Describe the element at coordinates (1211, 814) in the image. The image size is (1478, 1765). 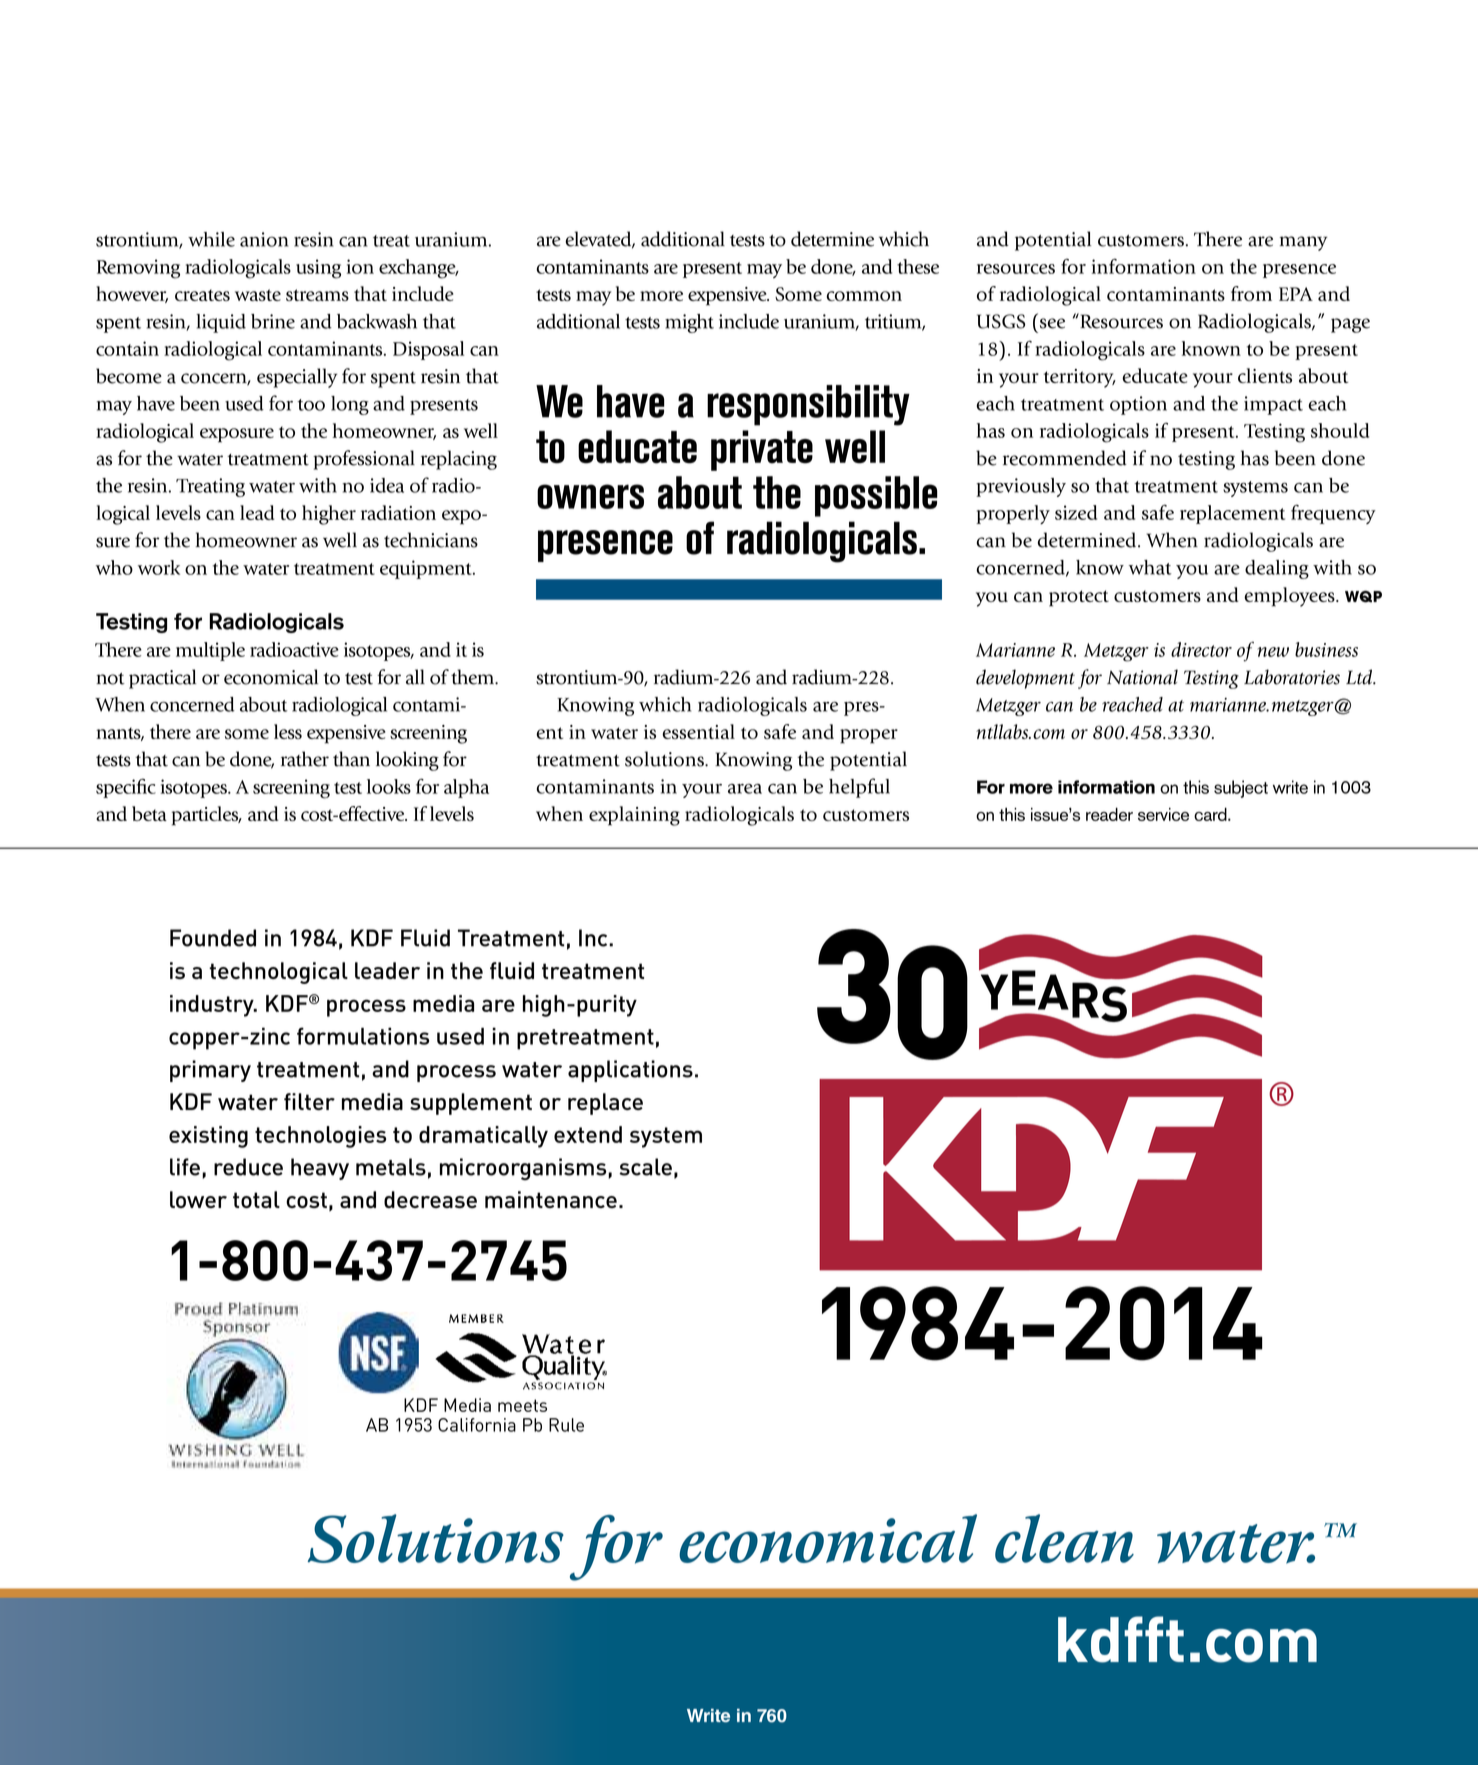
I see `card` at that location.
